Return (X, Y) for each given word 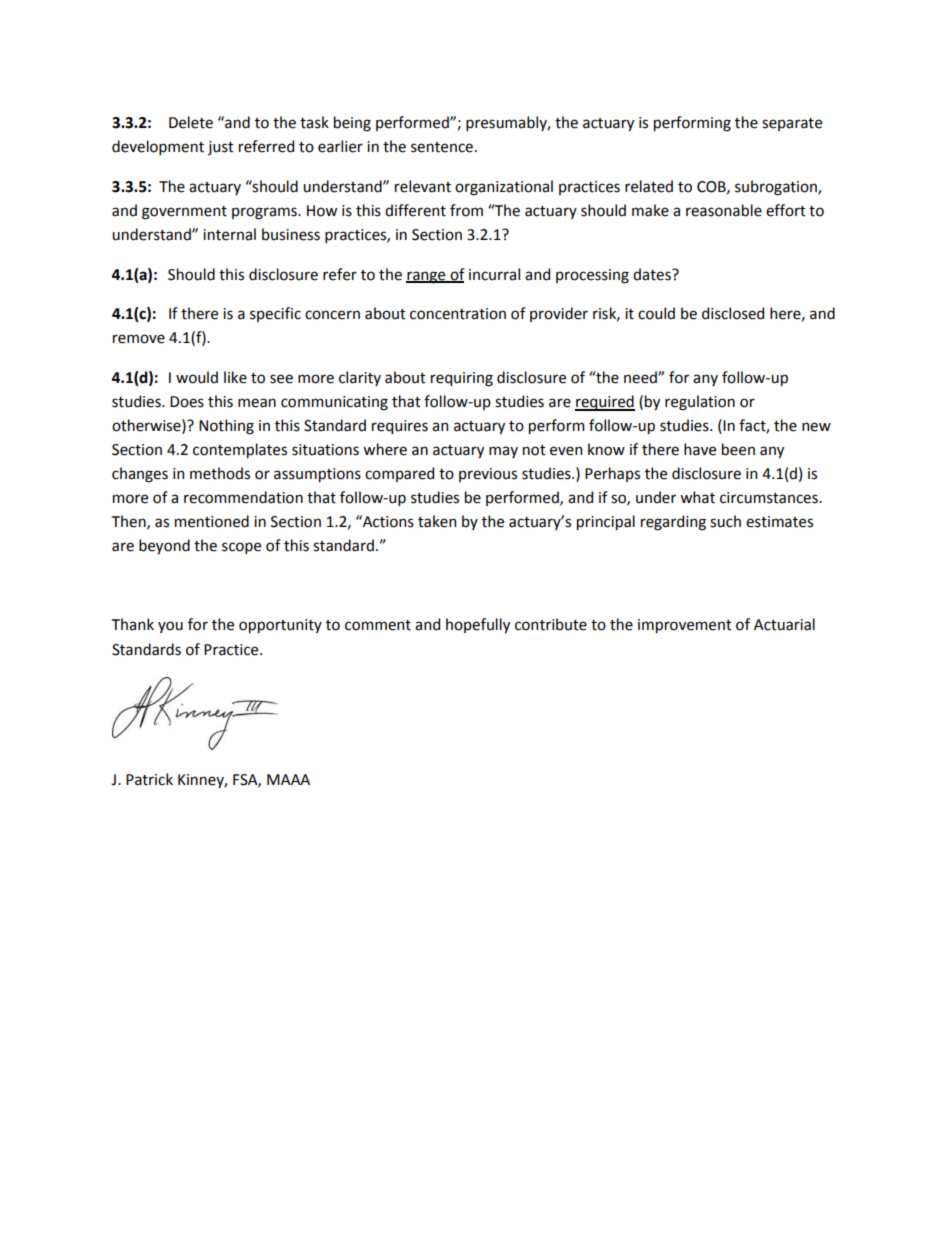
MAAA (288, 779)
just (221, 148)
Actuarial (784, 624)
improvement (685, 626)
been (738, 449)
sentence (442, 147)
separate (792, 124)
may (503, 452)
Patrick (149, 779)
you (170, 627)
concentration (458, 314)
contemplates (240, 450)
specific (275, 314)
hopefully (478, 625)
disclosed (733, 313)
